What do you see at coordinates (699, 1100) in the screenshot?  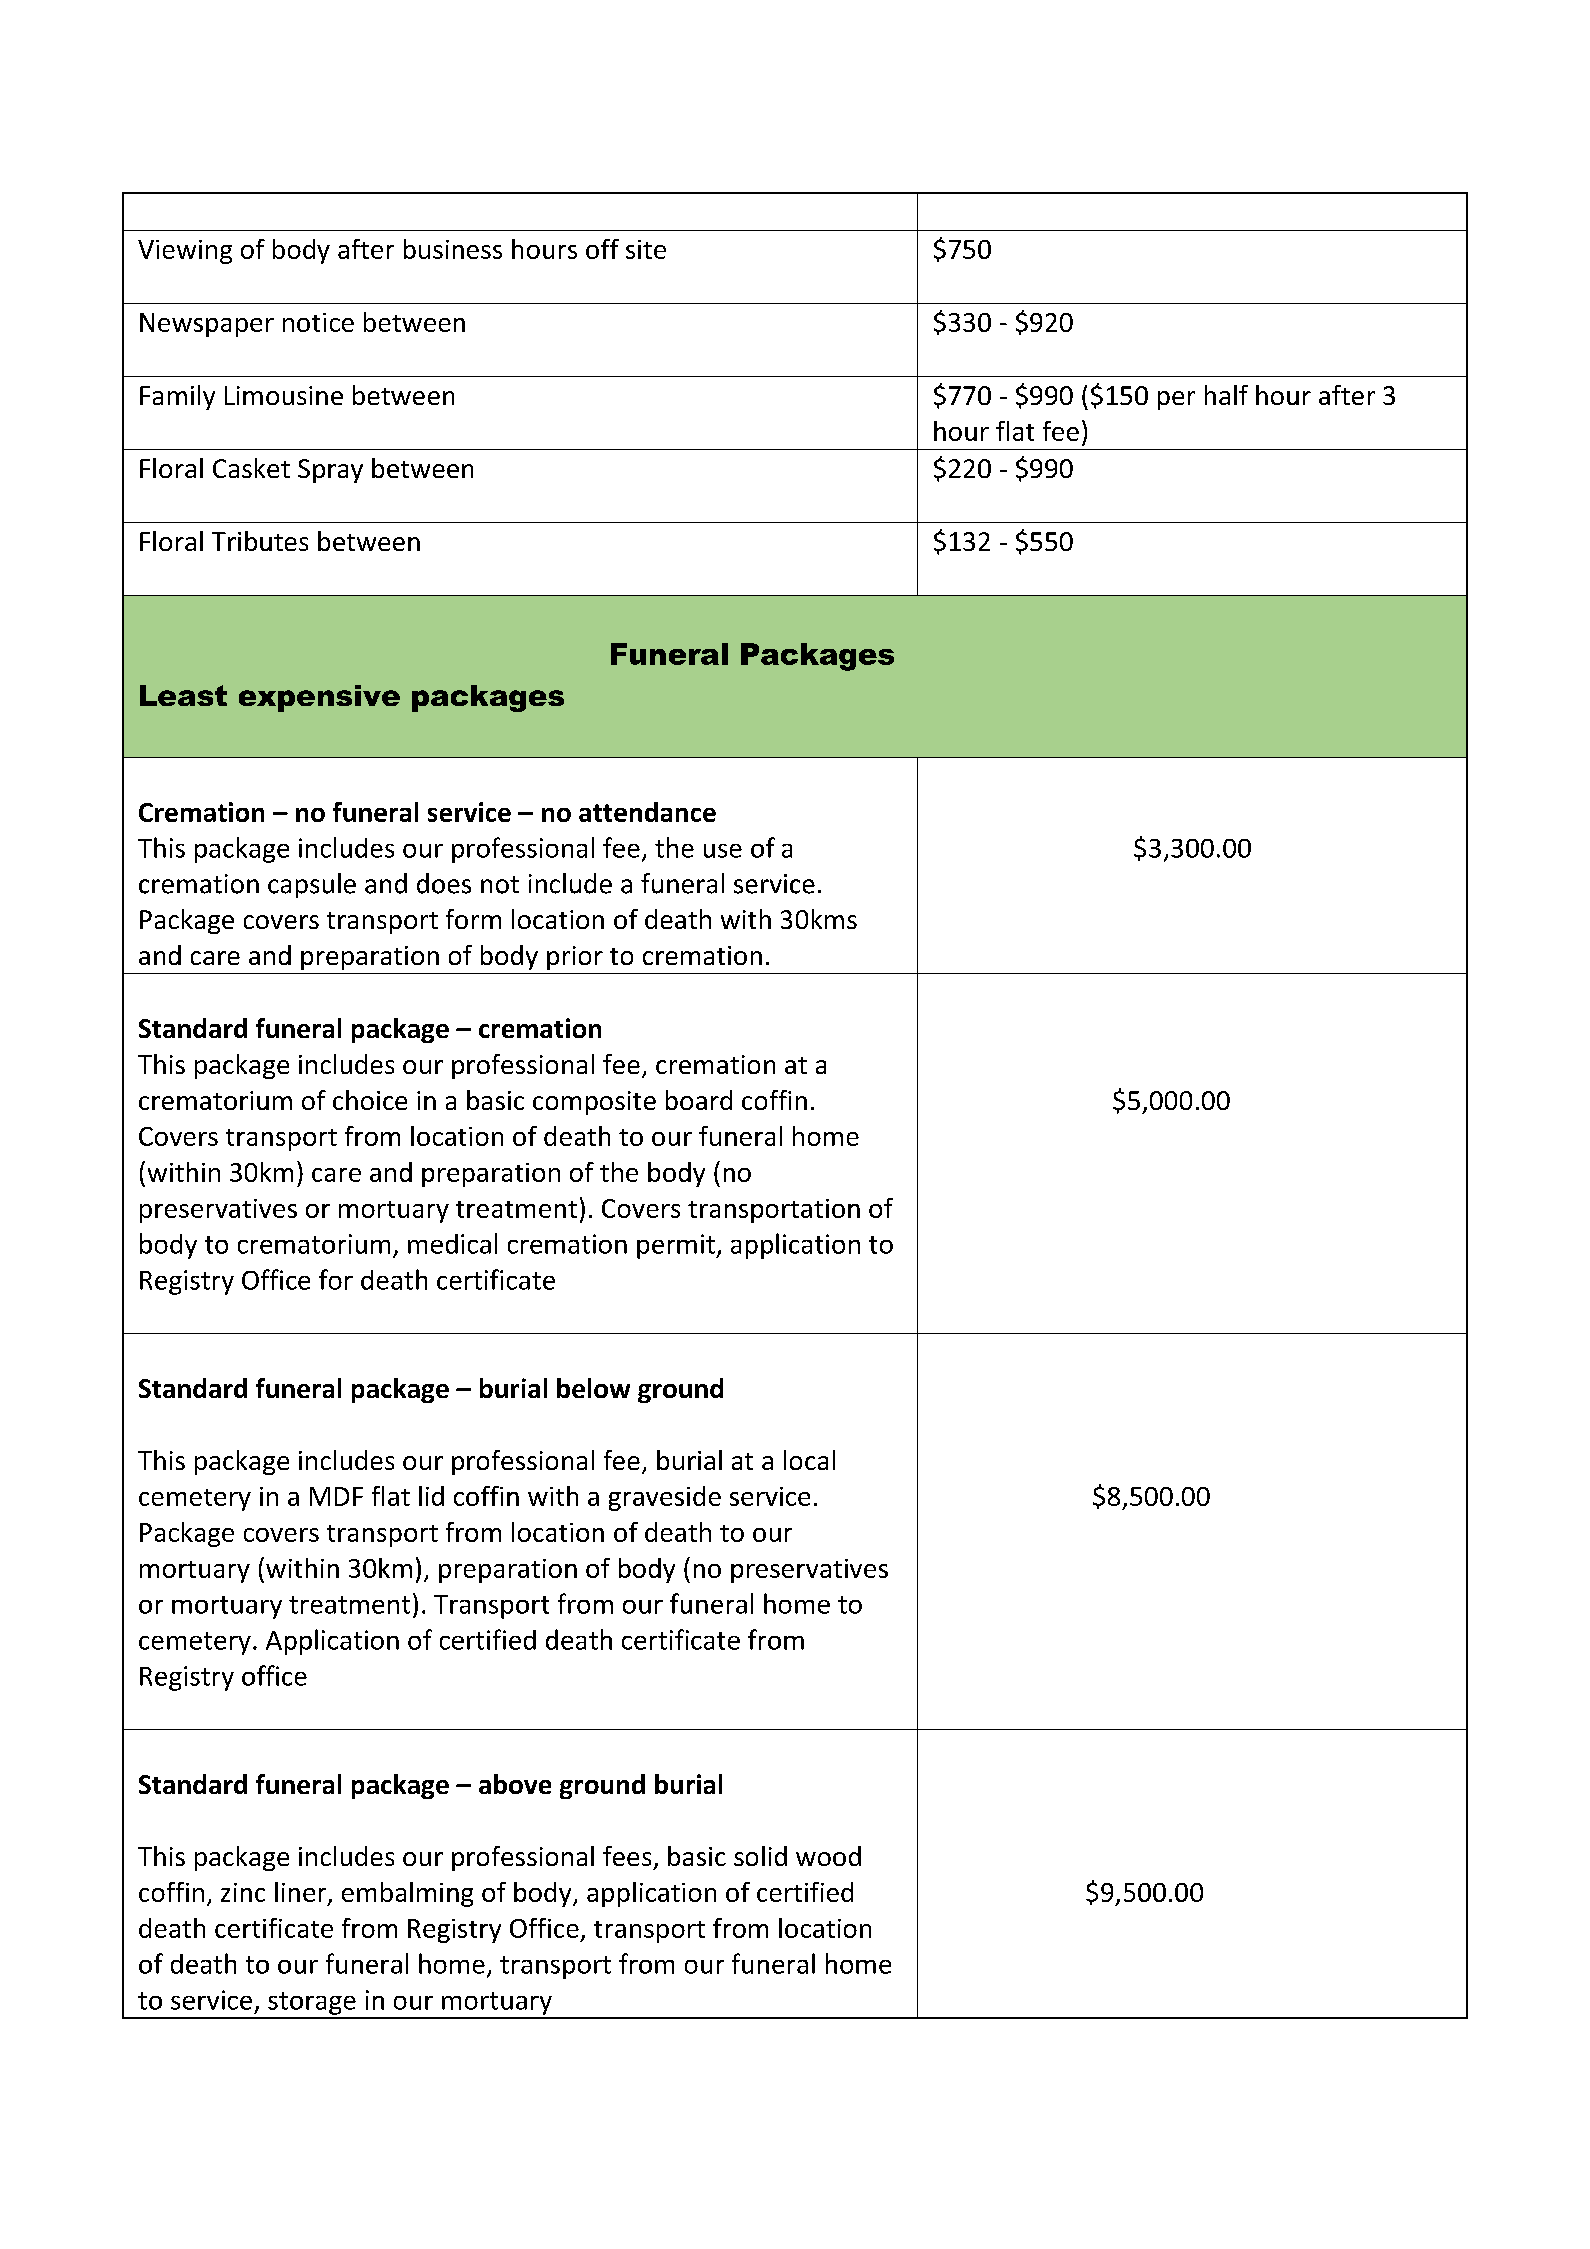 I see `board` at bounding box center [699, 1100].
